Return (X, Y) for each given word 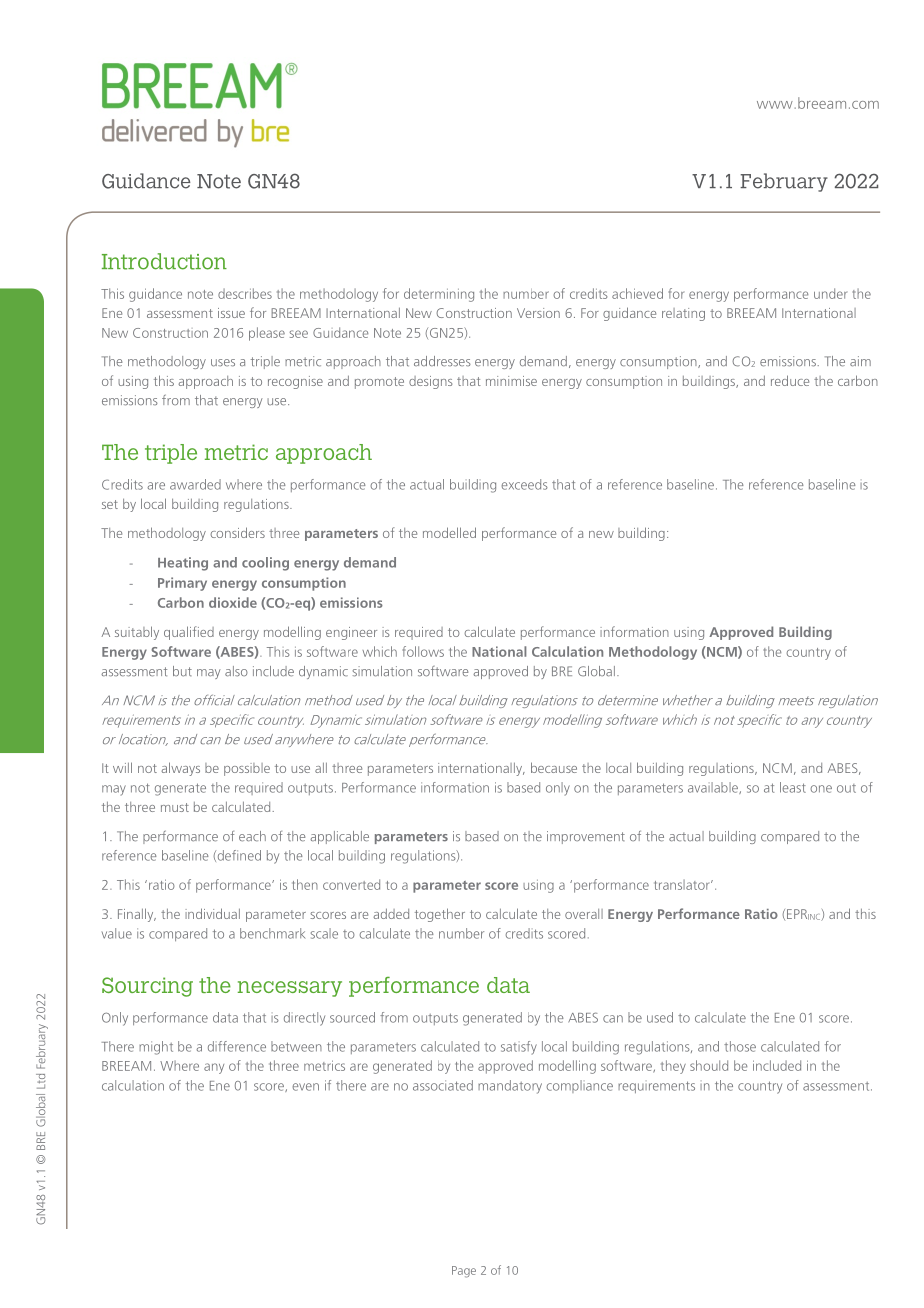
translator (683, 885)
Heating (183, 564)
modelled (449, 532)
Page (464, 1272)
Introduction (164, 261)
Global (596, 671)
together (440, 915)
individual (212, 913)
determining (439, 295)
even (306, 1087)
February (784, 182)
